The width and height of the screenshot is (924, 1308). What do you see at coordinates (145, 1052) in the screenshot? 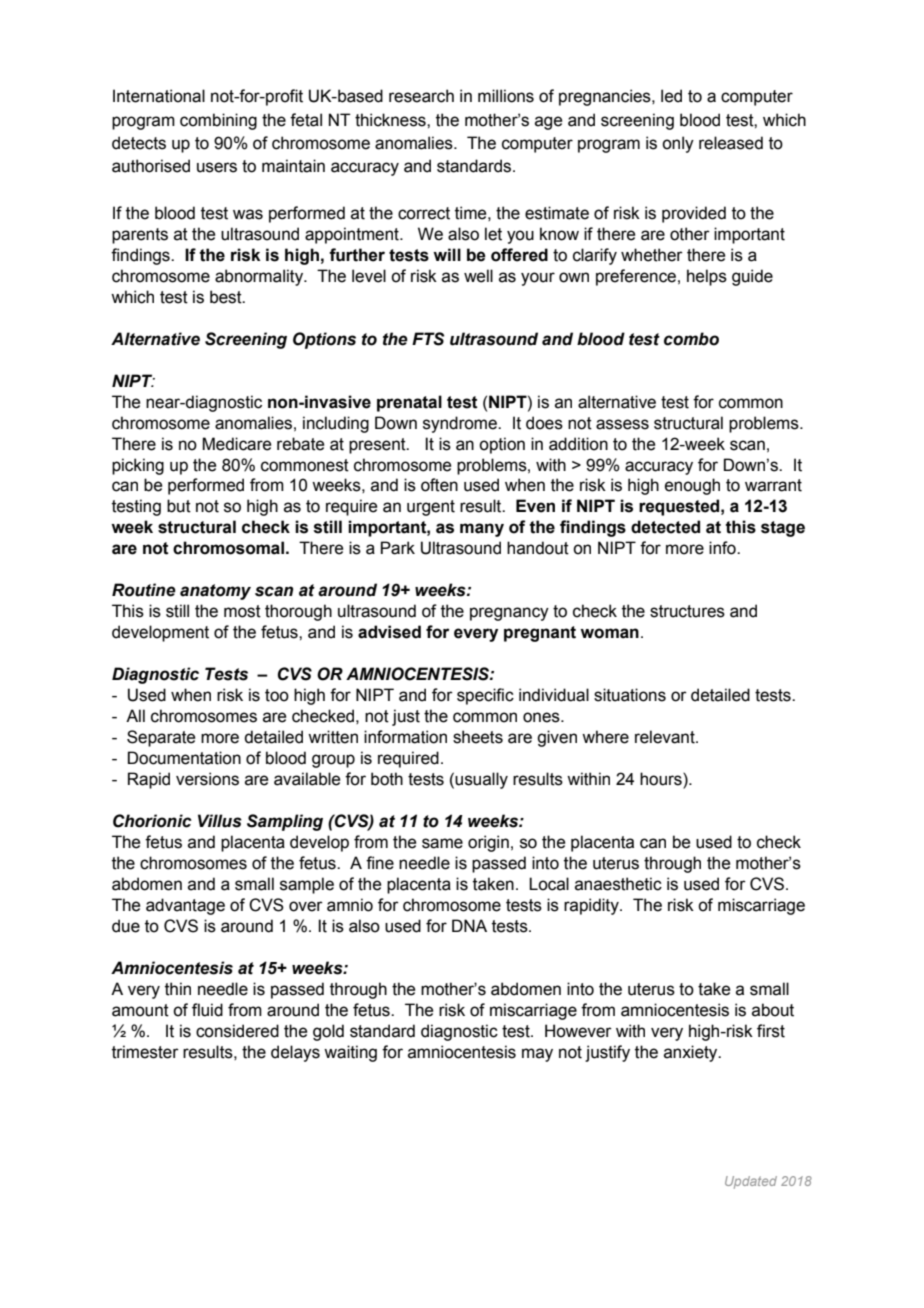
I see `trimester` at bounding box center [145, 1052].
